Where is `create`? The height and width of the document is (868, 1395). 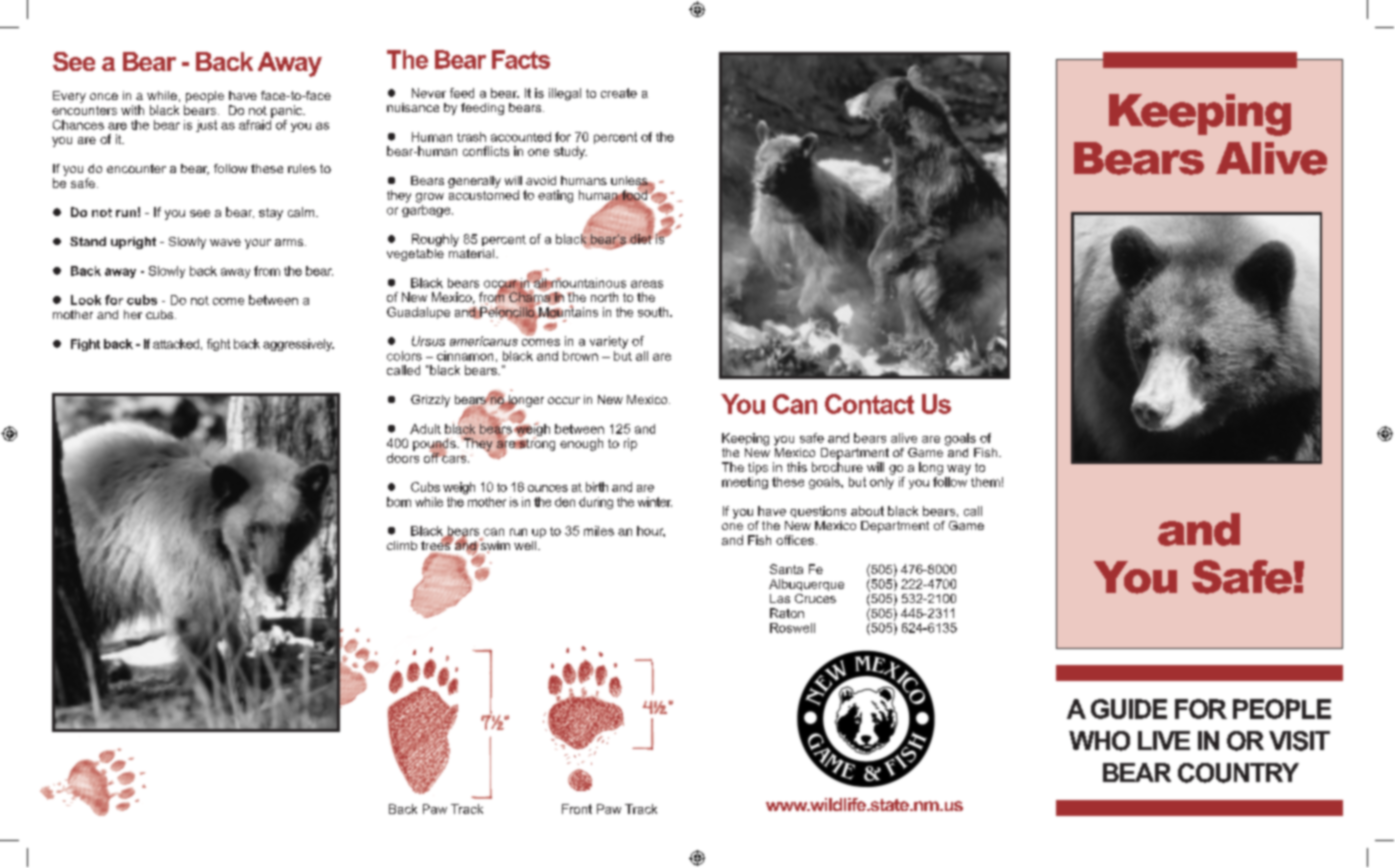 create is located at coordinates (619, 93).
